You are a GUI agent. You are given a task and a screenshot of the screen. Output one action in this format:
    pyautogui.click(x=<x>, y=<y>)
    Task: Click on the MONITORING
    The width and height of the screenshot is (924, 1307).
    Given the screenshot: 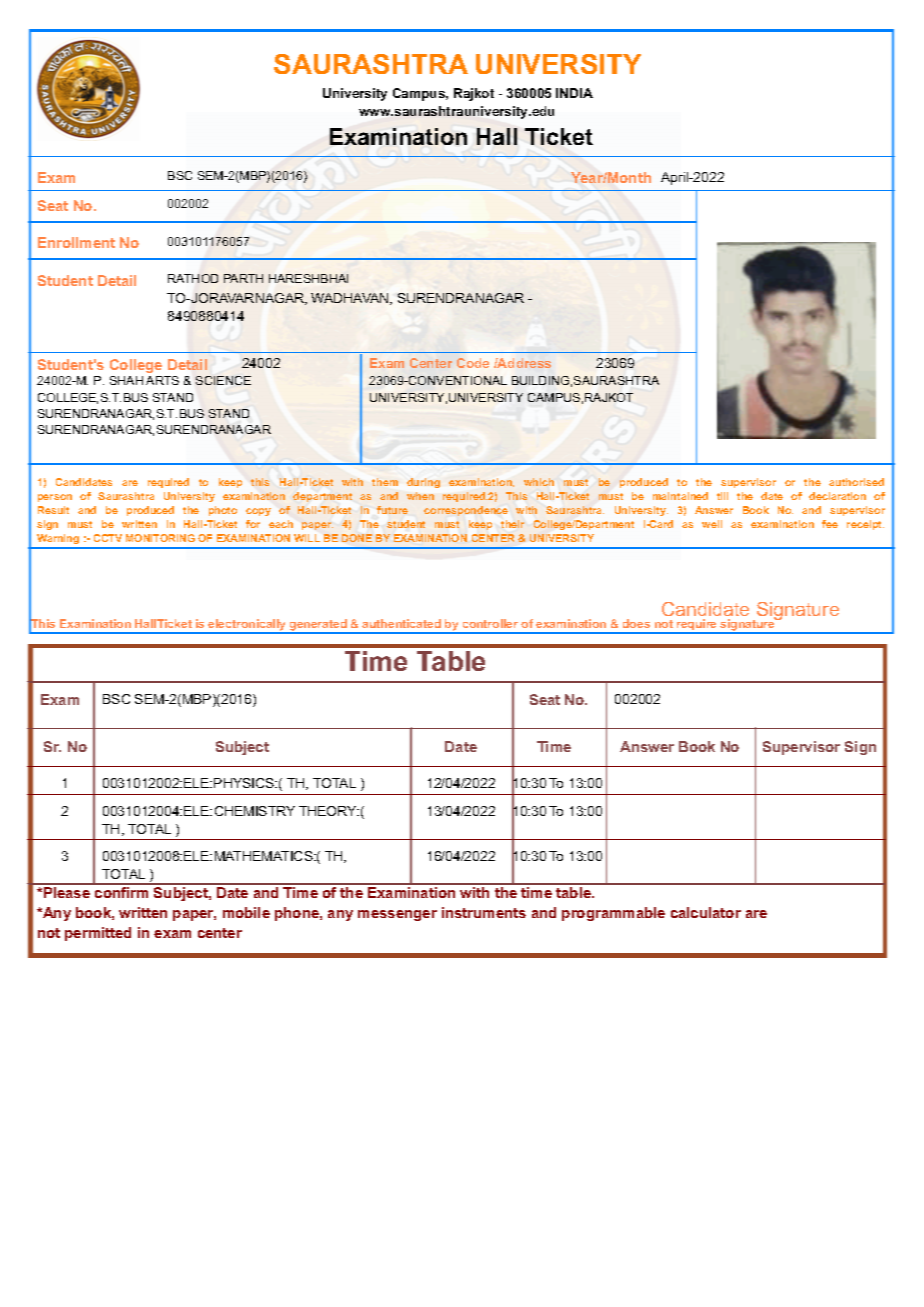 What is the action you would take?
    pyautogui.click(x=160, y=538)
